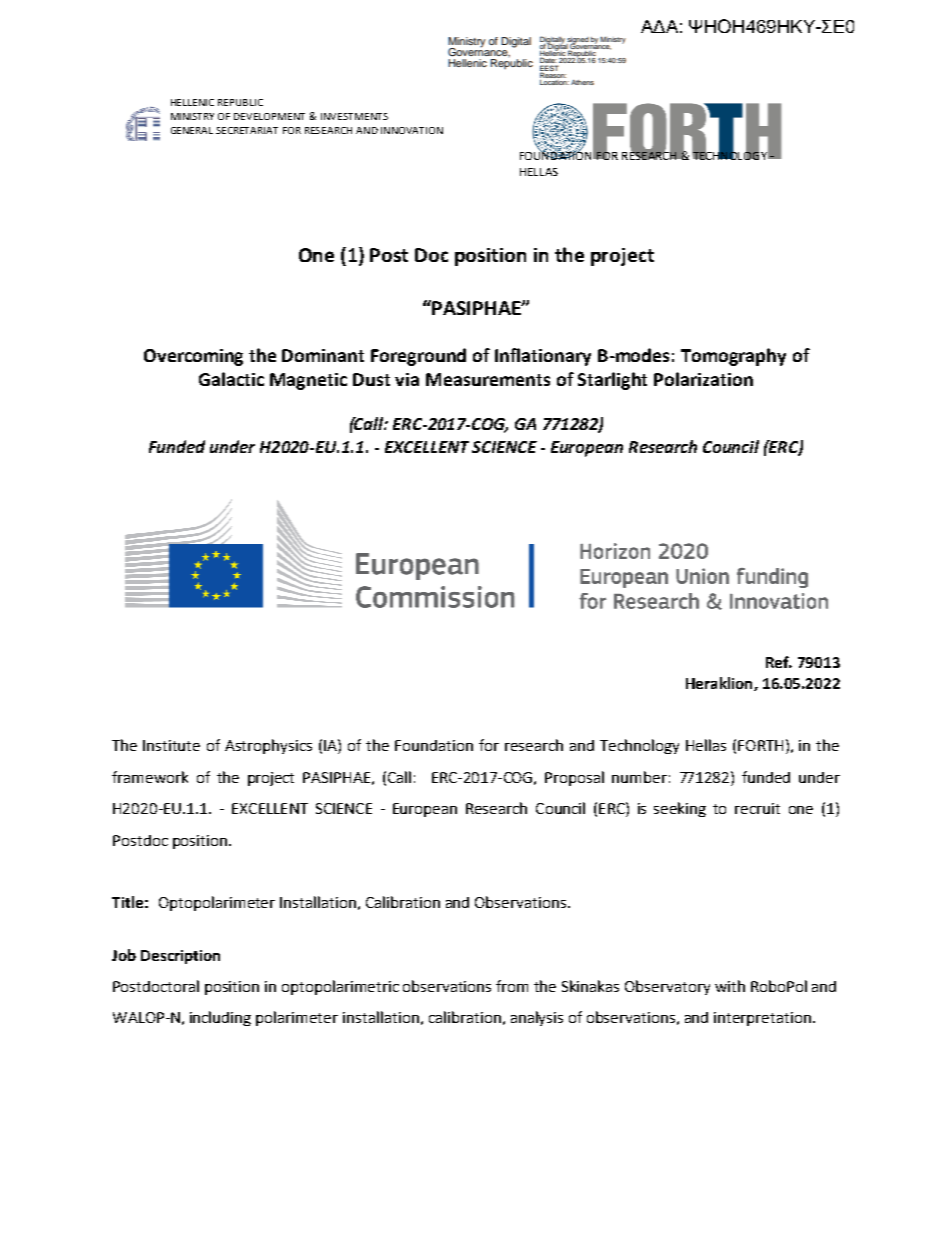 The image size is (952, 1233). I want to click on Foreground, so click(418, 357).
